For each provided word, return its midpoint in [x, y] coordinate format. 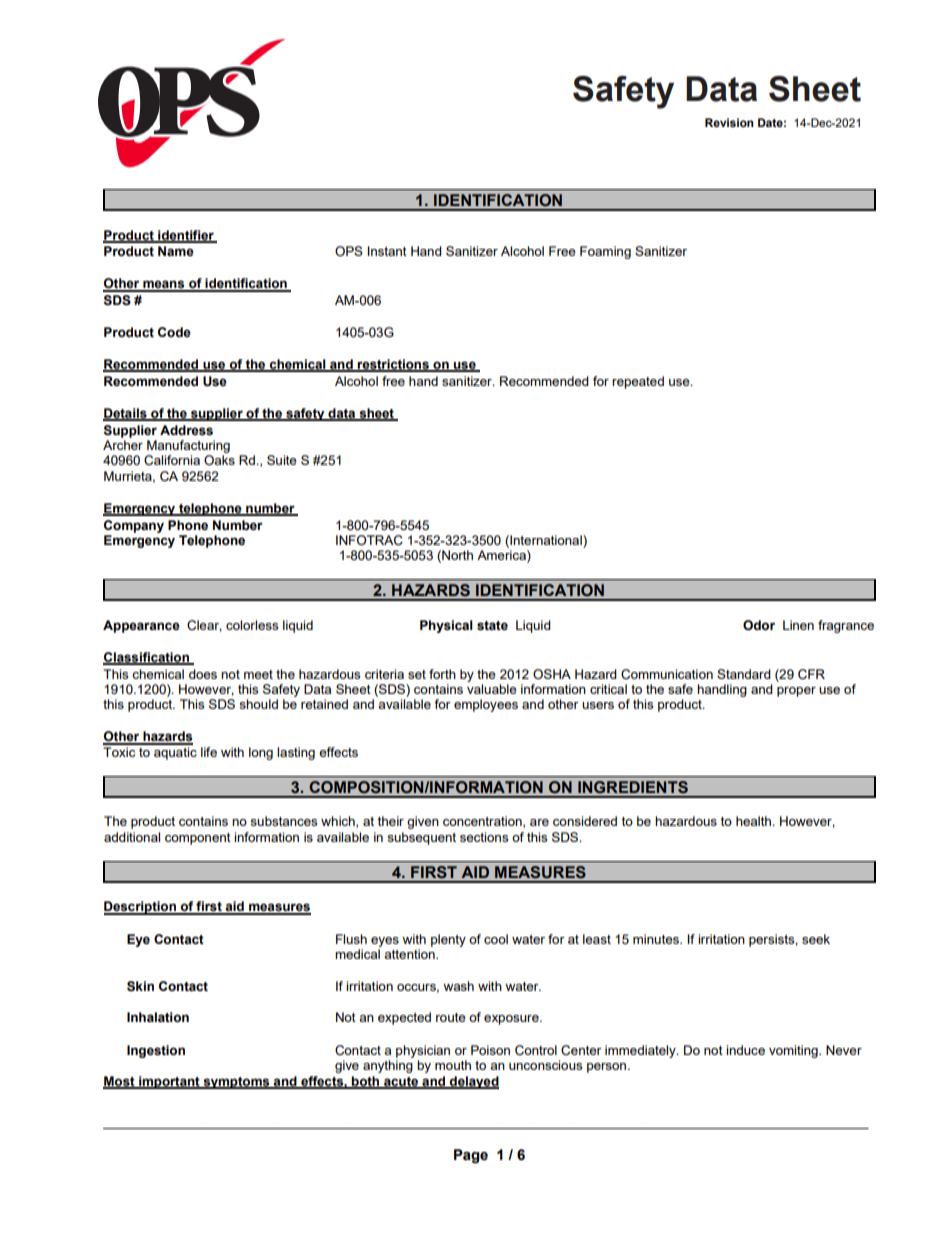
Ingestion [156, 1051]
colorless [252, 625]
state [492, 626]
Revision [729, 122]
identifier [186, 236]
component [198, 839]
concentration [483, 822]
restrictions [393, 365]
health [754, 821]
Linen [798, 625]
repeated [638, 382]
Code [174, 332]
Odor [759, 625]
